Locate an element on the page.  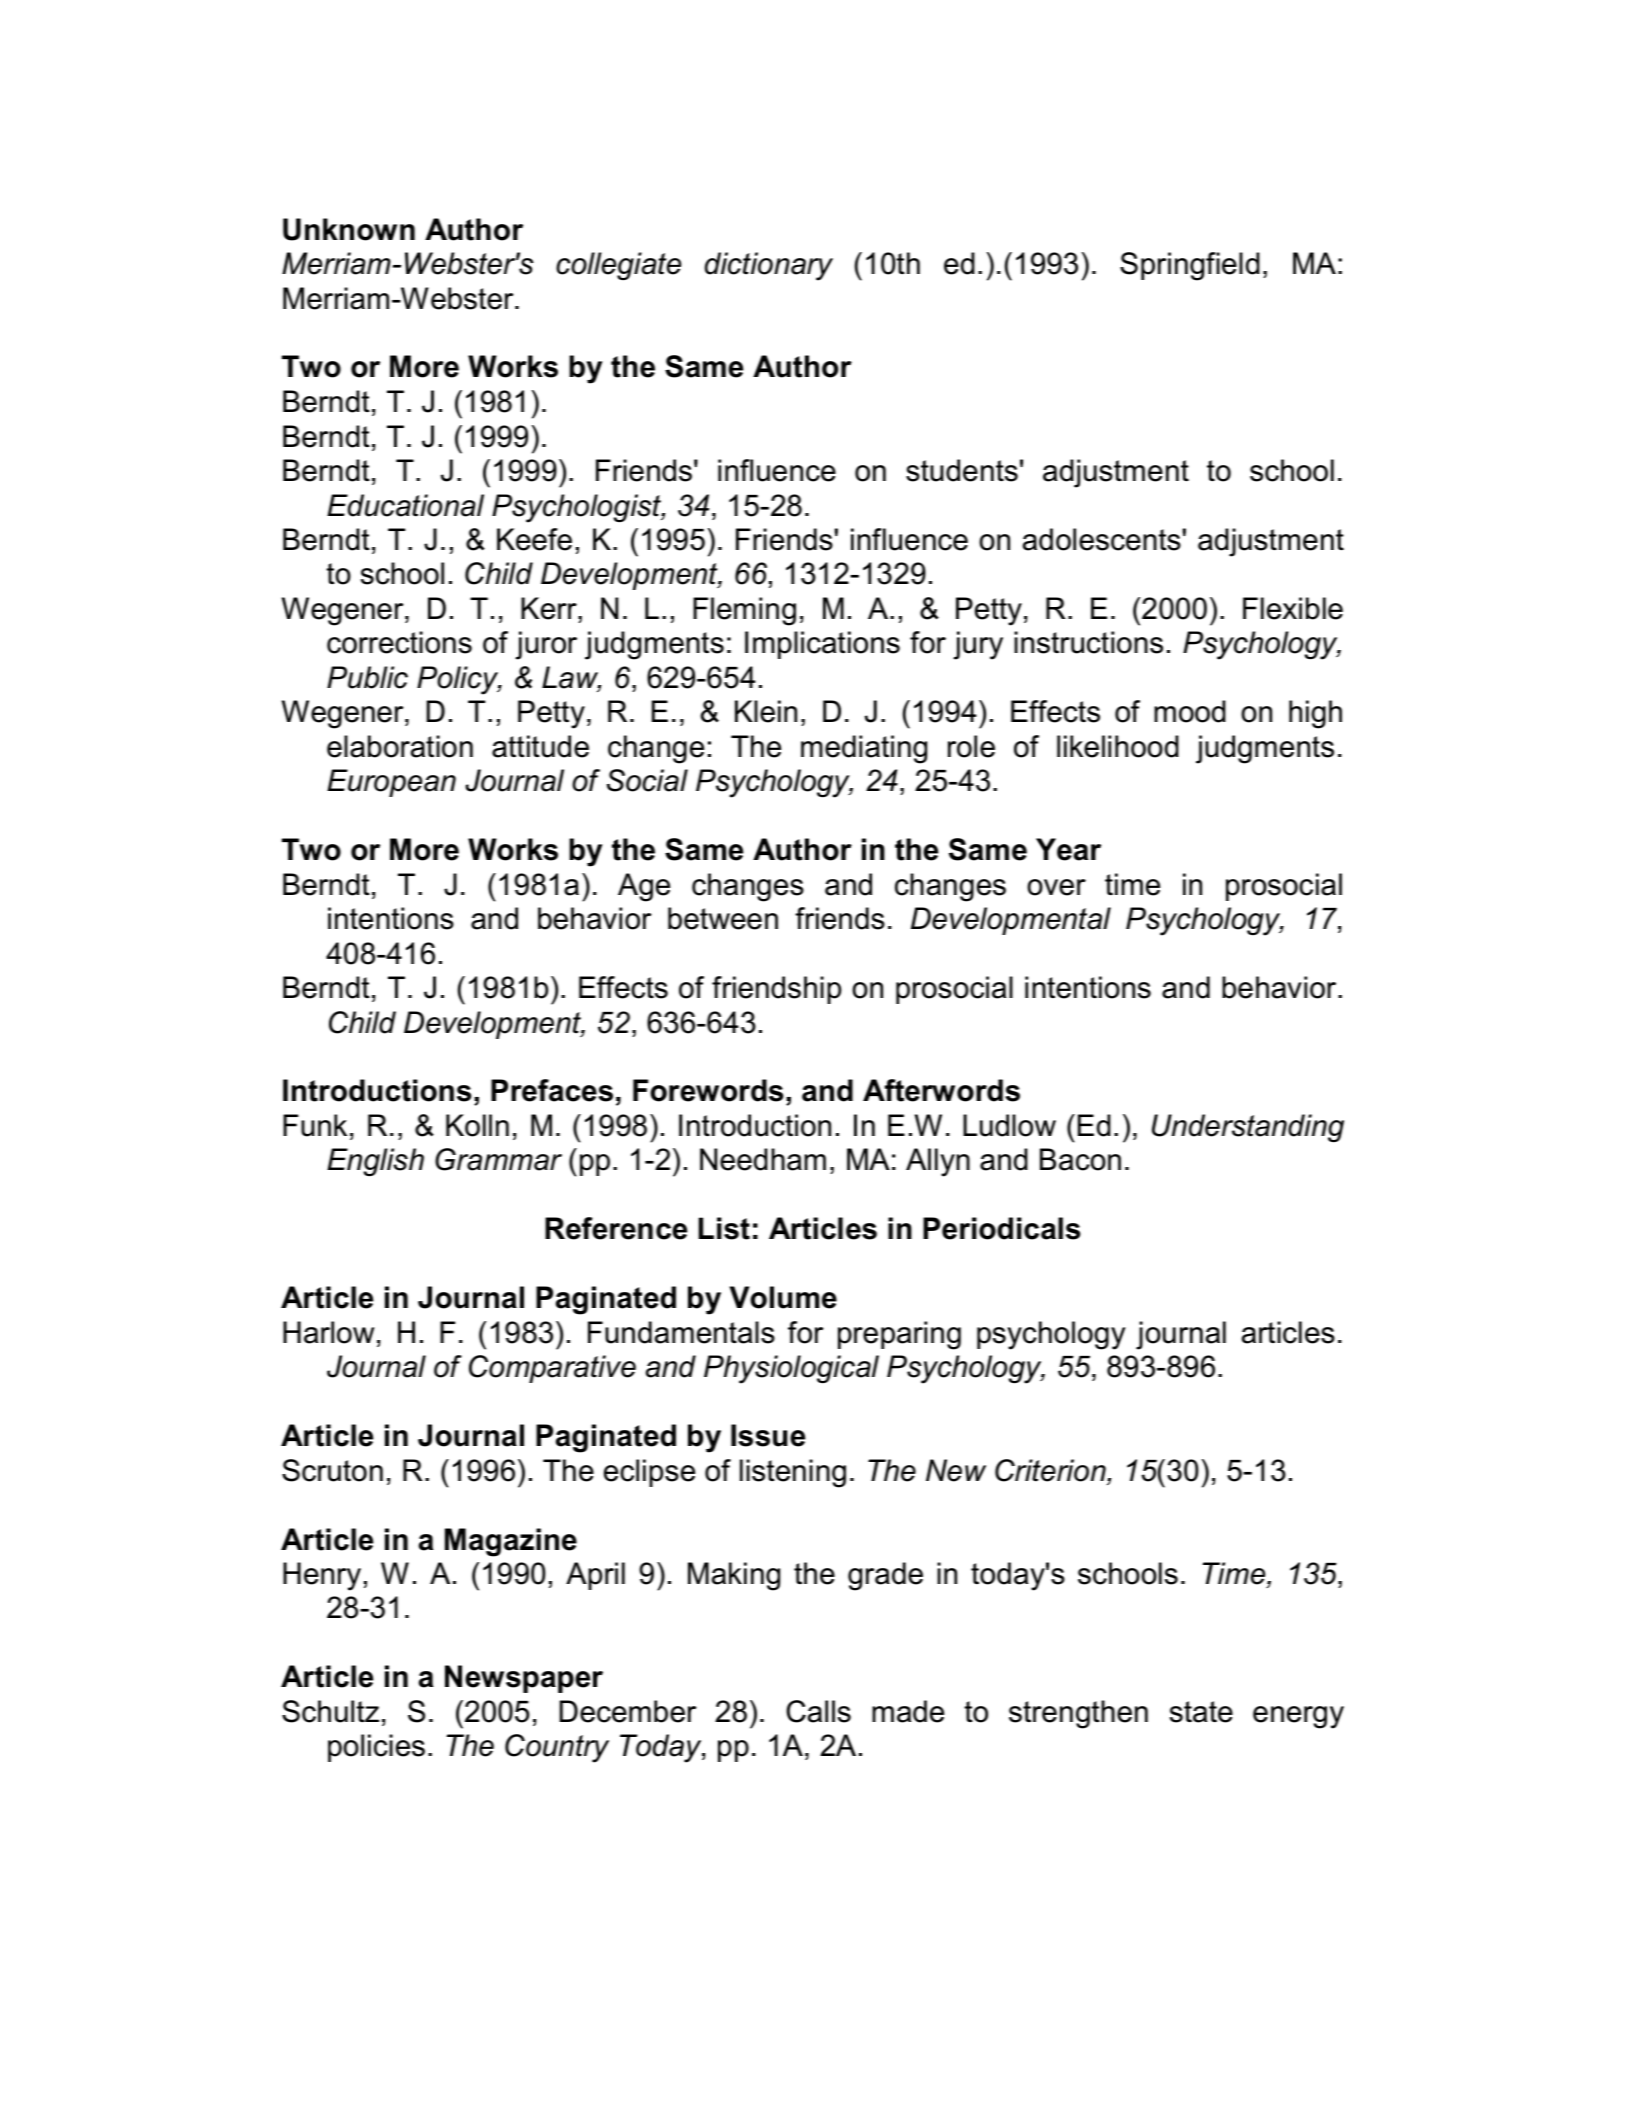
Understanding is located at coordinates (1248, 1128).
